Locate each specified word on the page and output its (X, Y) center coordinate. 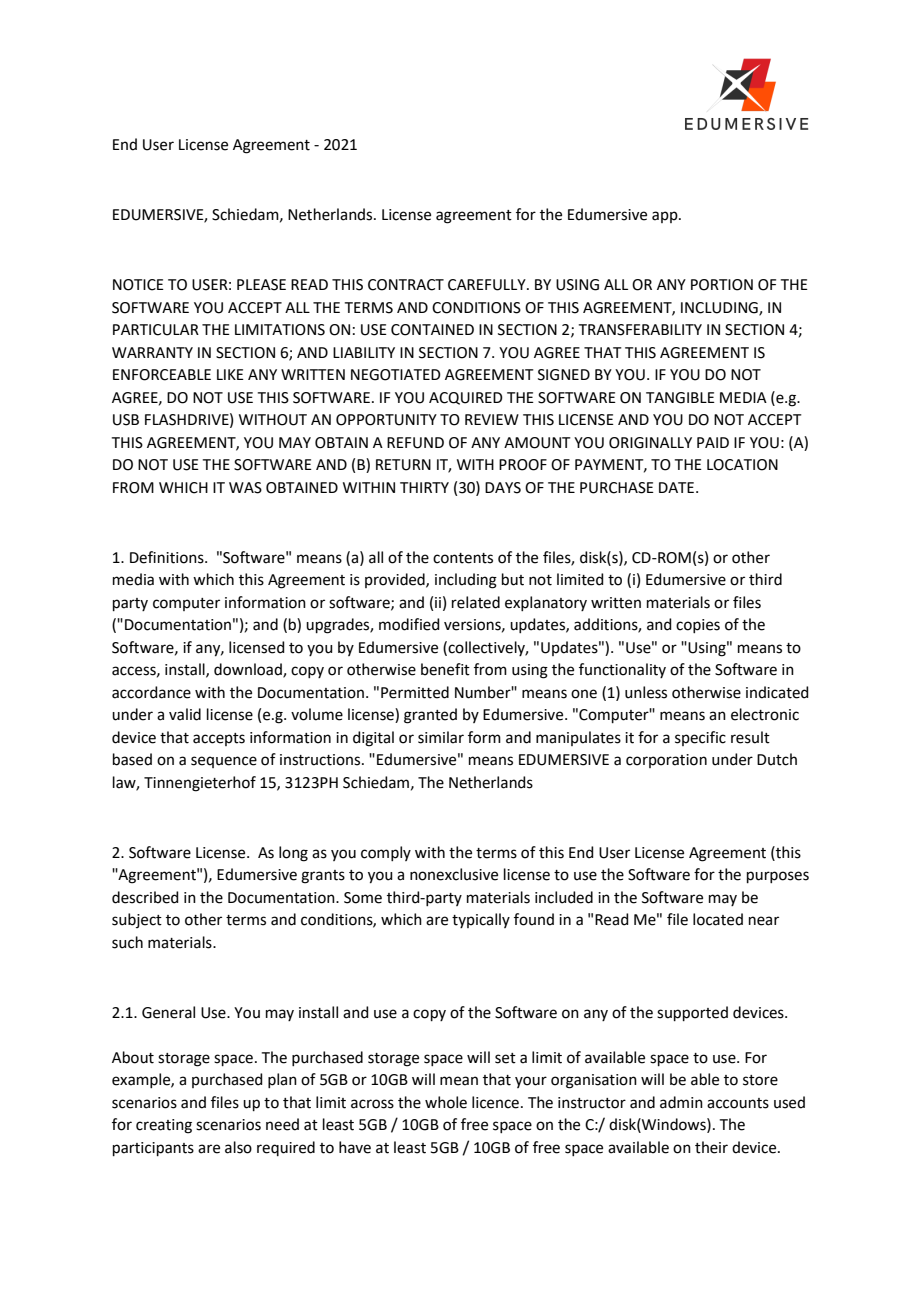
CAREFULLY (488, 285)
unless (646, 692)
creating (164, 1126)
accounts (738, 1103)
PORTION (722, 285)
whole (446, 1102)
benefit (445, 669)
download (249, 670)
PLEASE (261, 285)
